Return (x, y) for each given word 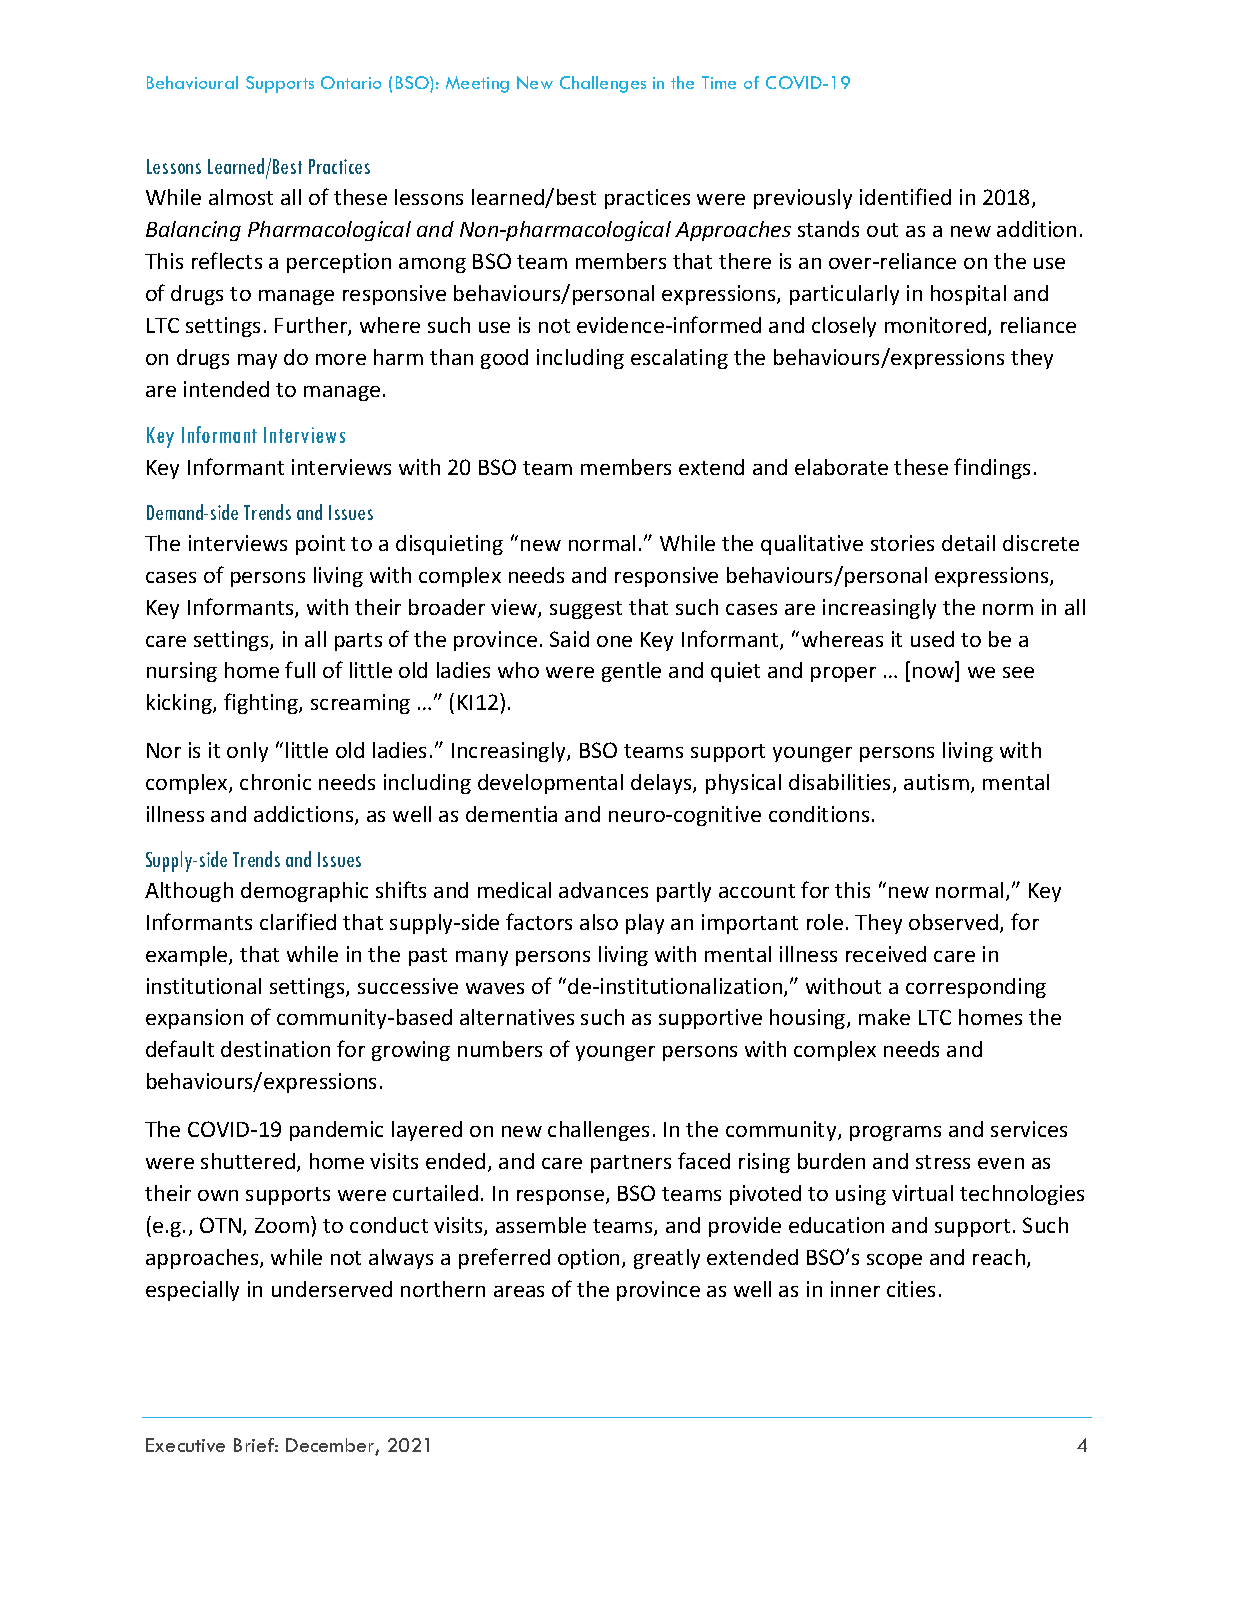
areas (519, 1291)
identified (905, 196)
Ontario (351, 82)
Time (719, 82)
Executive (185, 1445)
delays (662, 784)
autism (936, 782)
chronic (275, 782)
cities (911, 1289)
